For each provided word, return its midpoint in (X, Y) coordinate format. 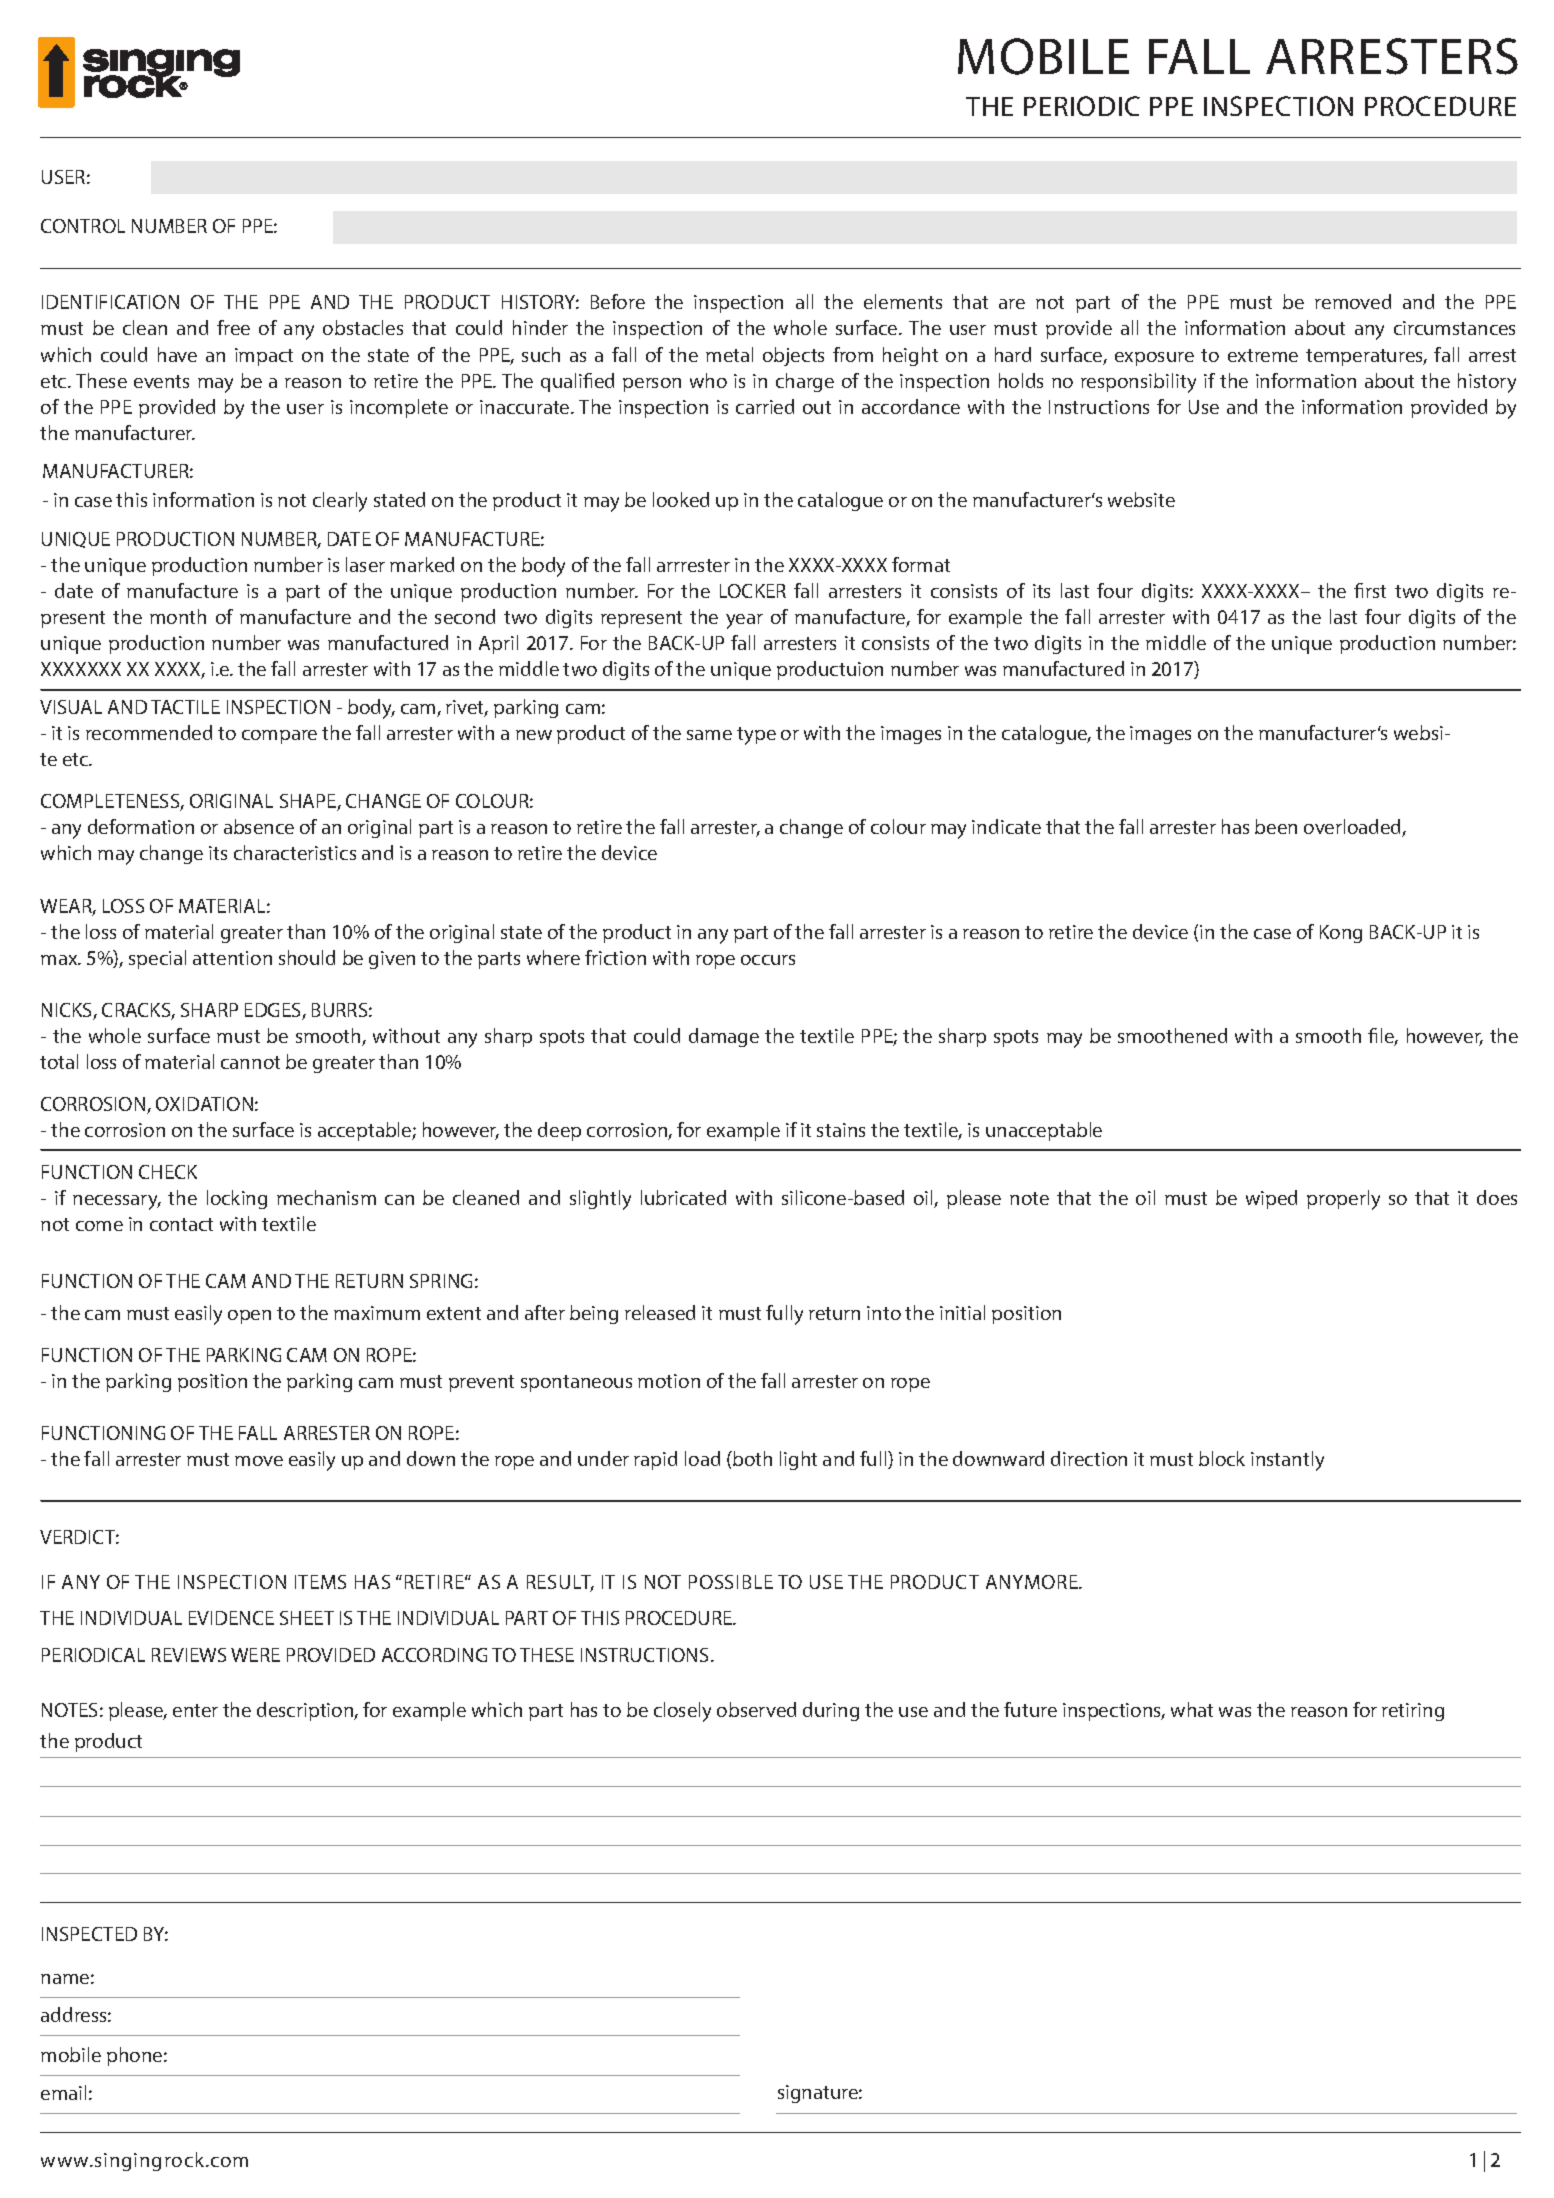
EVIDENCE (231, 1618)
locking (237, 1199)
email (63, 2092)
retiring (1413, 1712)
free (233, 327)
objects (793, 356)
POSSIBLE (731, 1582)
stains (841, 1130)
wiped (1271, 1199)
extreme (1263, 355)
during (831, 1711)
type (756, 736)
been (1276, 826)
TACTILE (185, 707)
